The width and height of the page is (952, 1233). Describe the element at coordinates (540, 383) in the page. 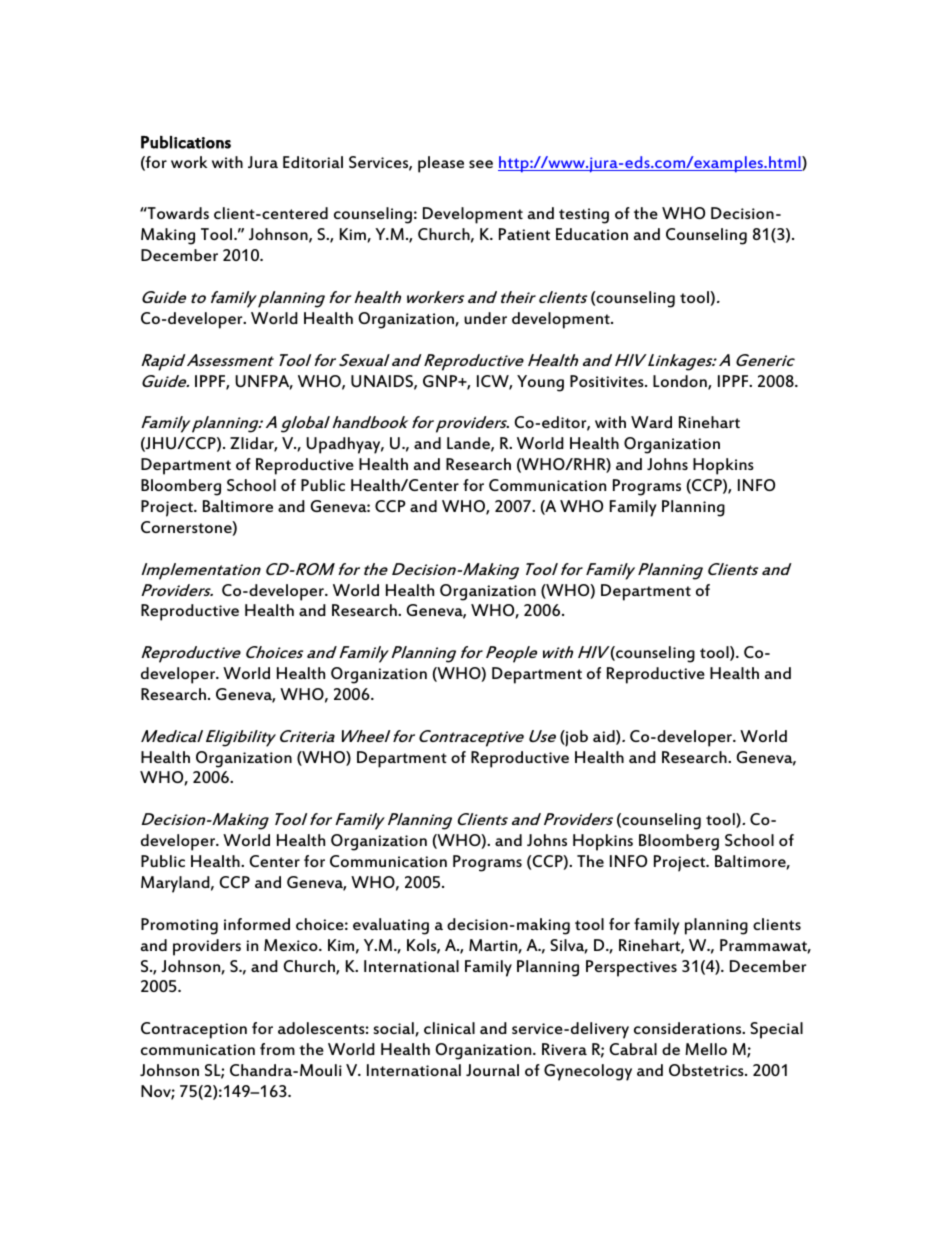

I see `Young` at that location.
